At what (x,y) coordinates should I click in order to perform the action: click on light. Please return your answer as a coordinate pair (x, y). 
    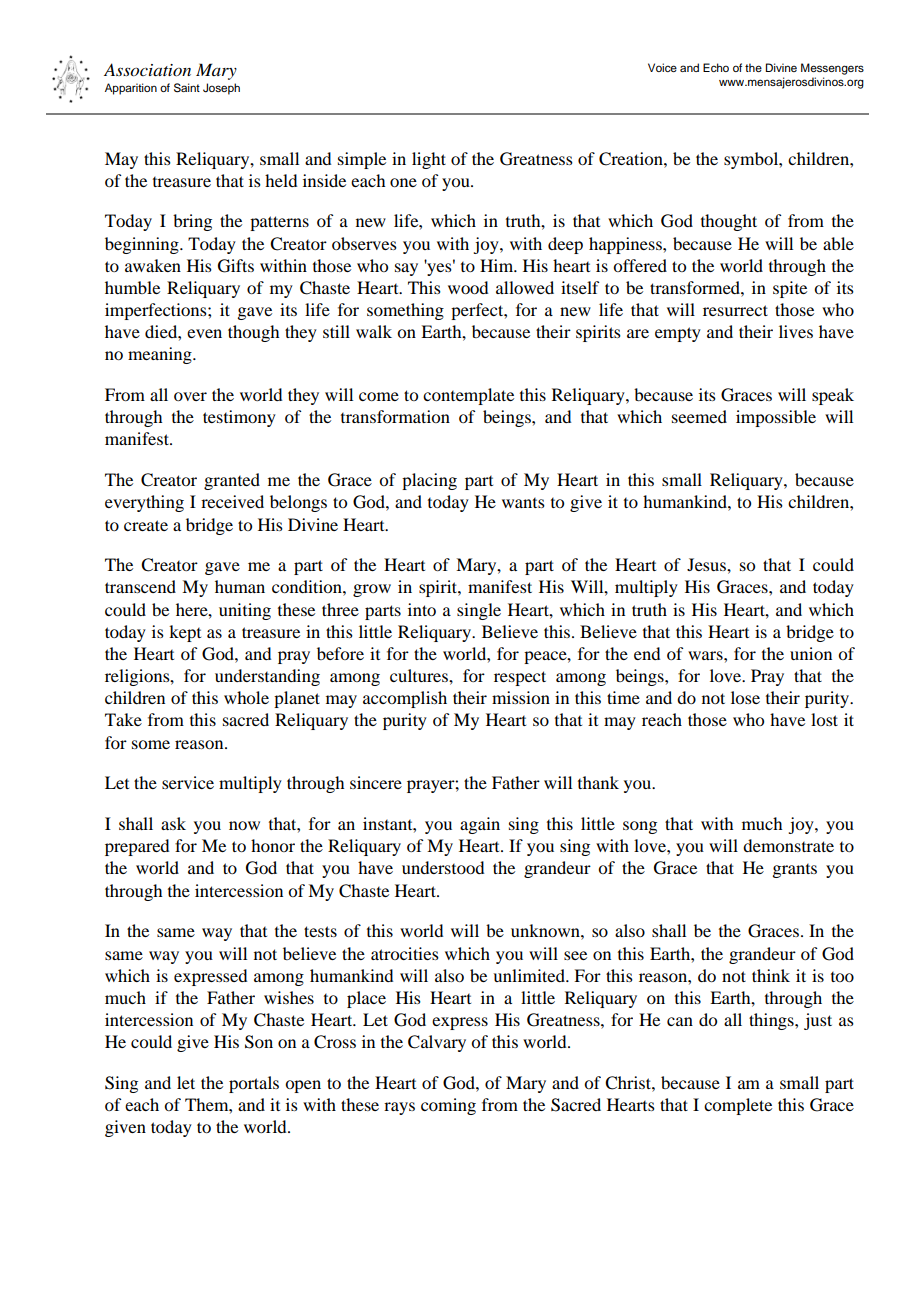
    Looking at the image, I should click on (429, 160).
